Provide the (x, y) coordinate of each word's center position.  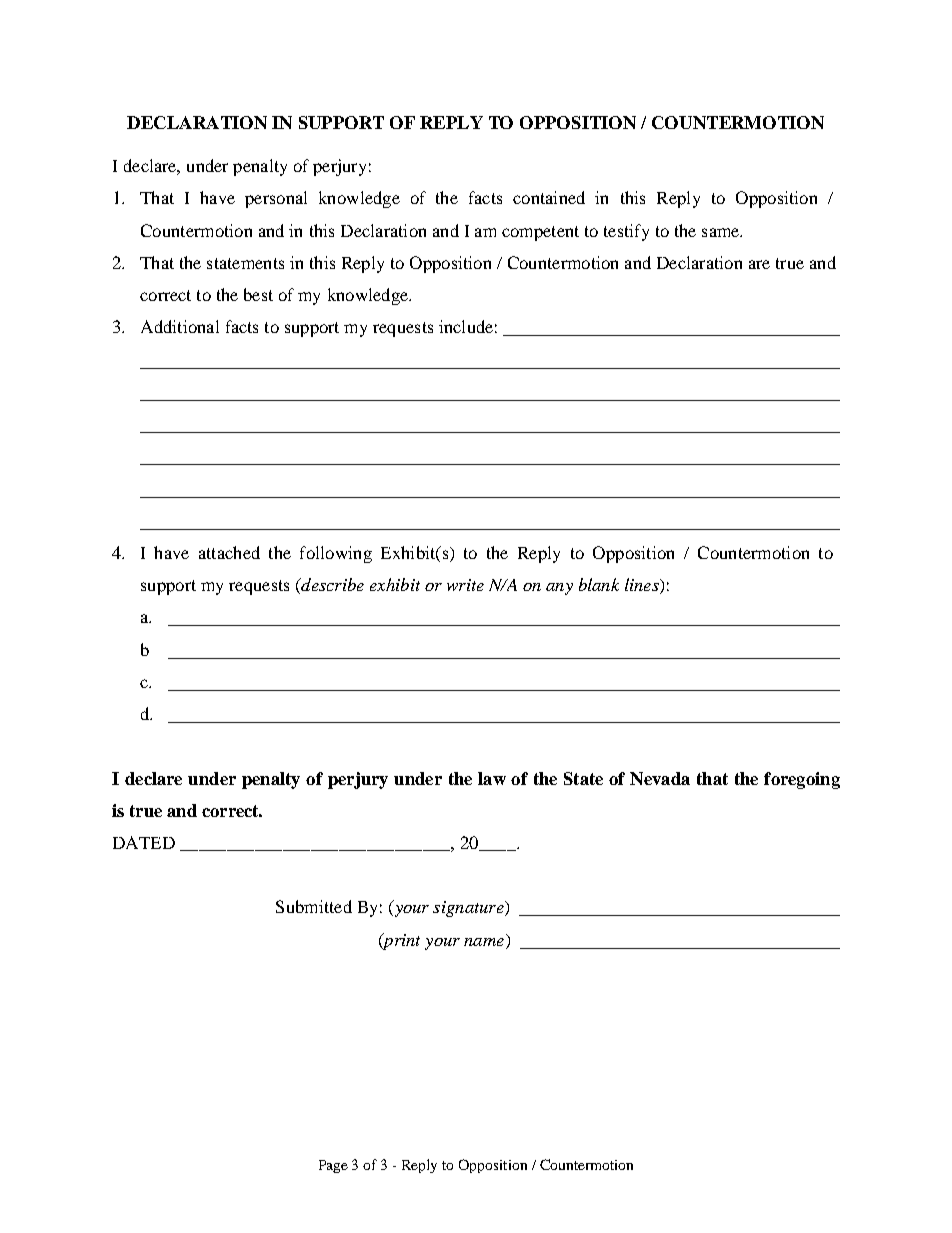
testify (626, 232)
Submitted (314, 906)
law (492, 778)
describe (331, 586)
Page (333, 1166)
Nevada (660, 778)
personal (276, 199)
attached (229, 552)
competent (540, 233)
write (465, 585)
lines (643, 586)
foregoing (802, 780)
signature (469, 909)
